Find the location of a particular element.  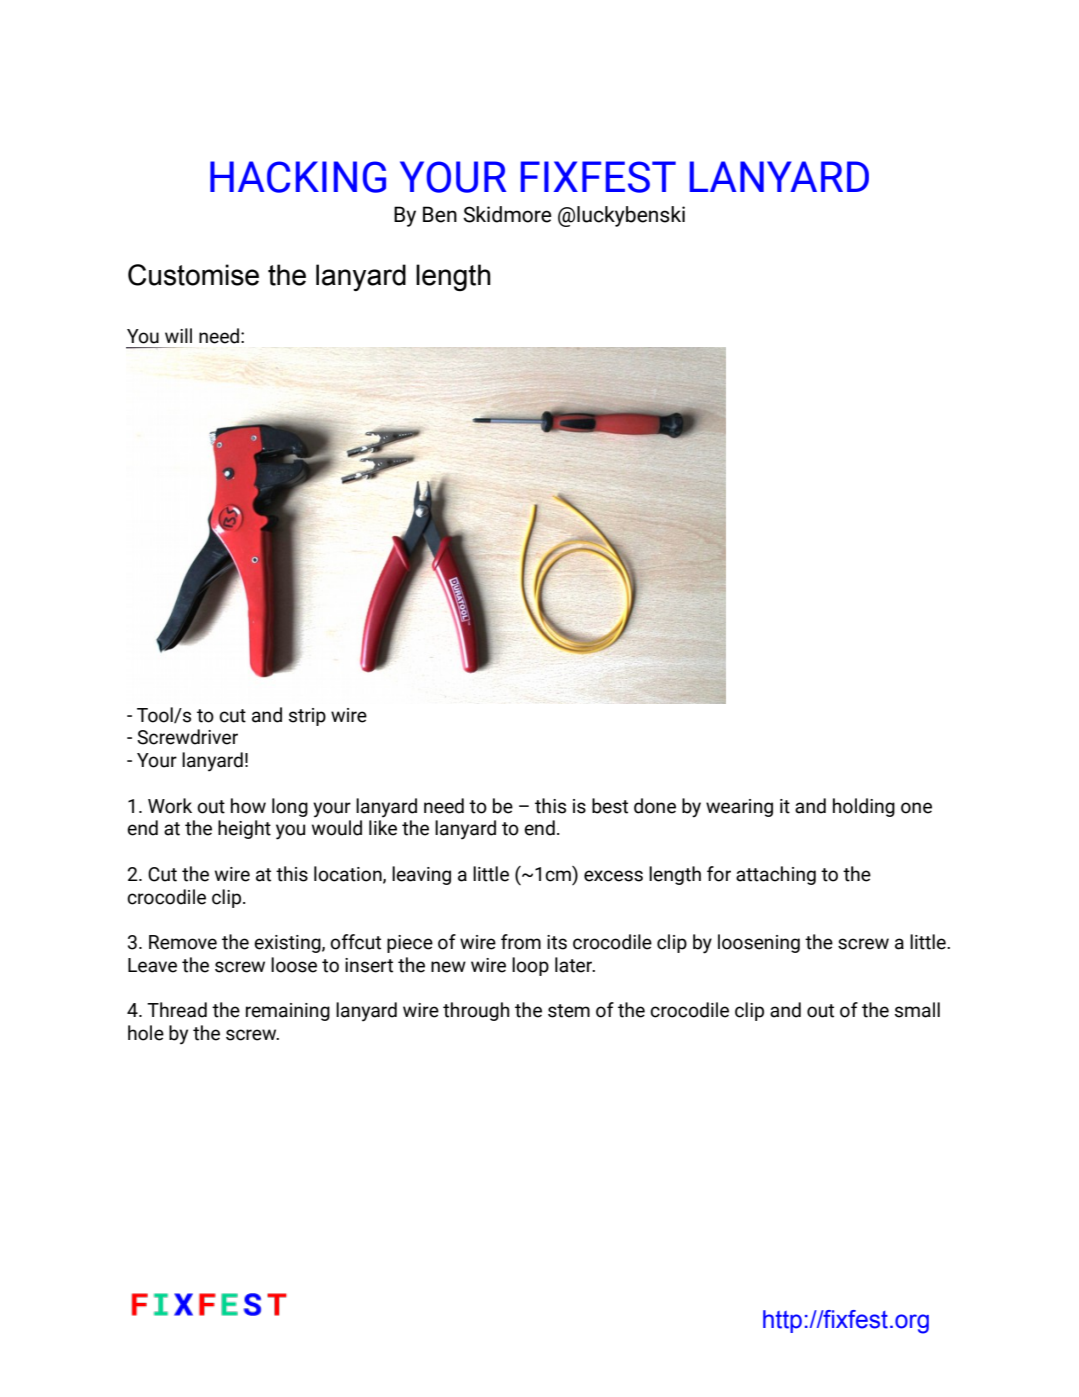

attaching is located at coordinates (776, 875).
